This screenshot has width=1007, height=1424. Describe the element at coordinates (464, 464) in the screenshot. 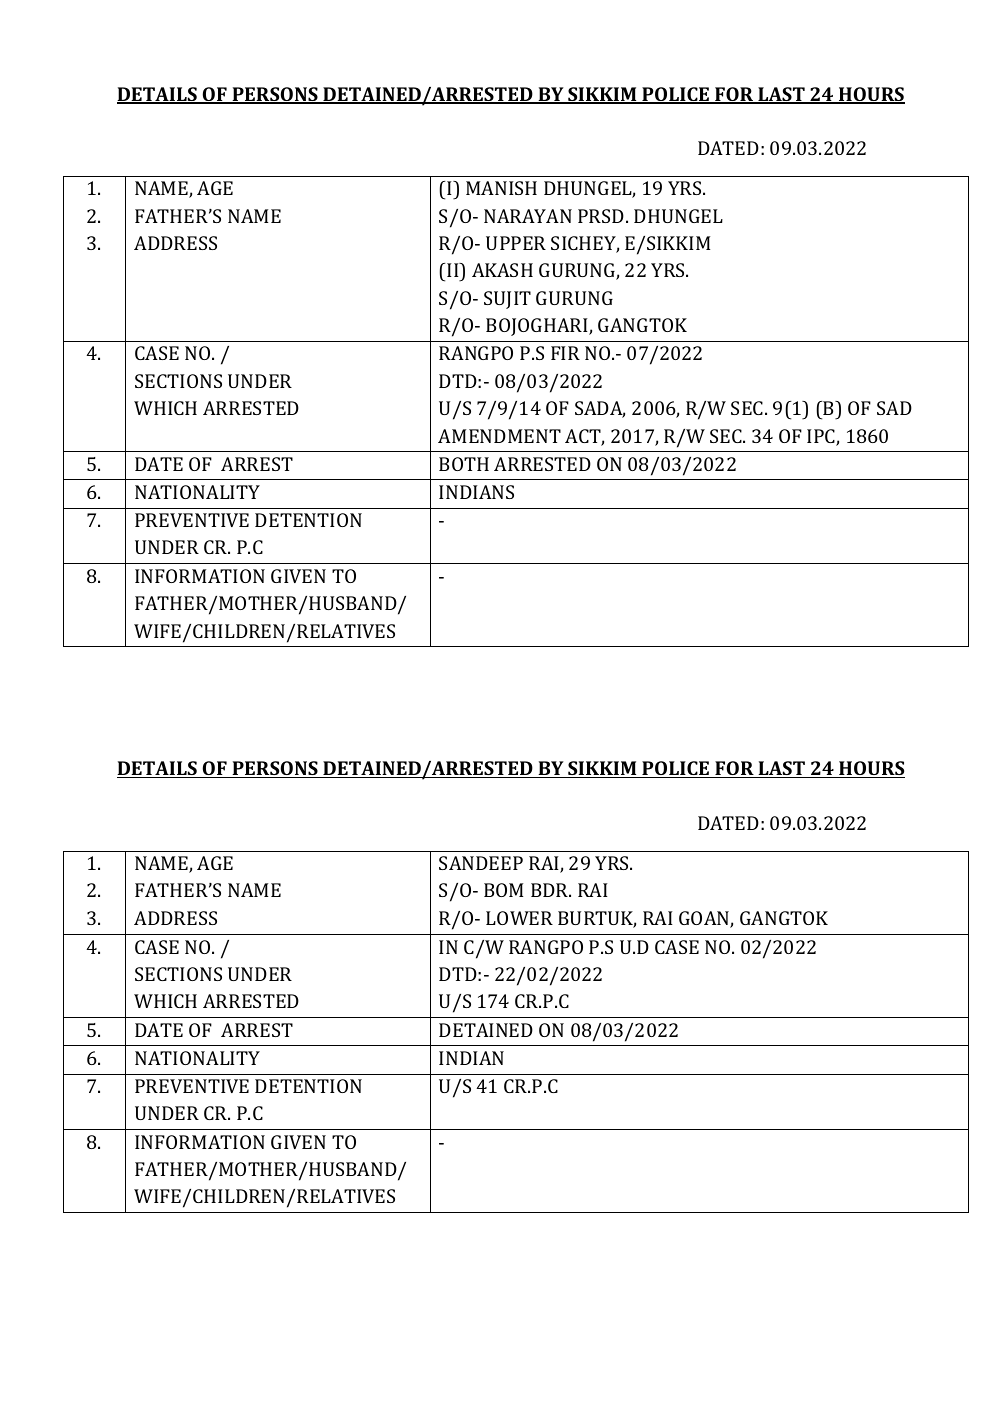

I see `BOTH` at that location.
